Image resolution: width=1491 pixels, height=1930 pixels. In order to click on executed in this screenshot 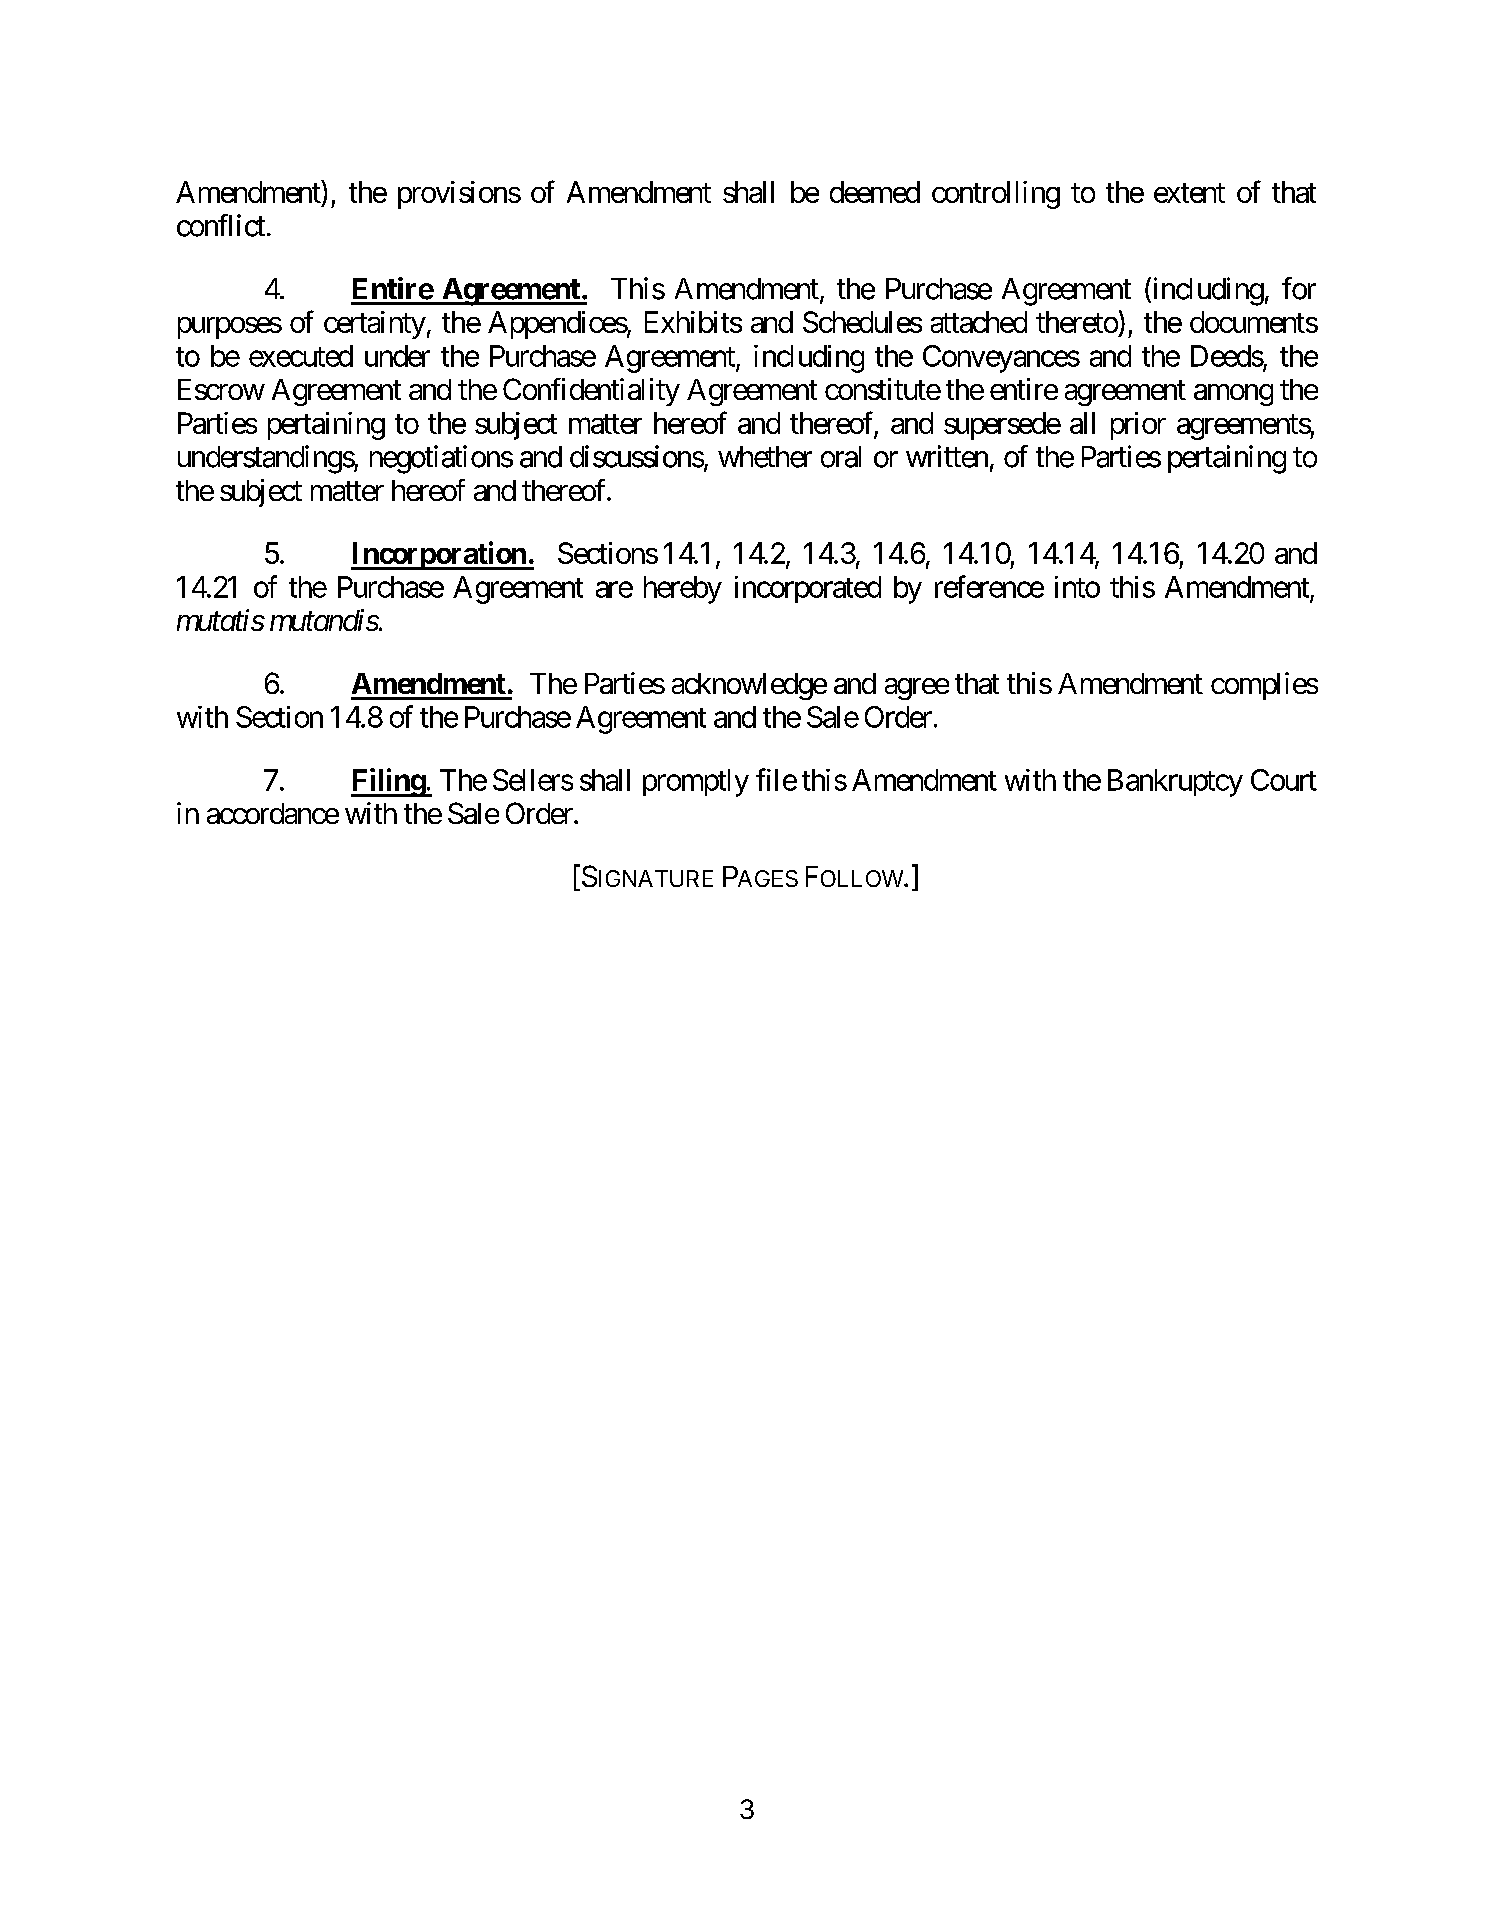, I will do `click(301, 356)`.
